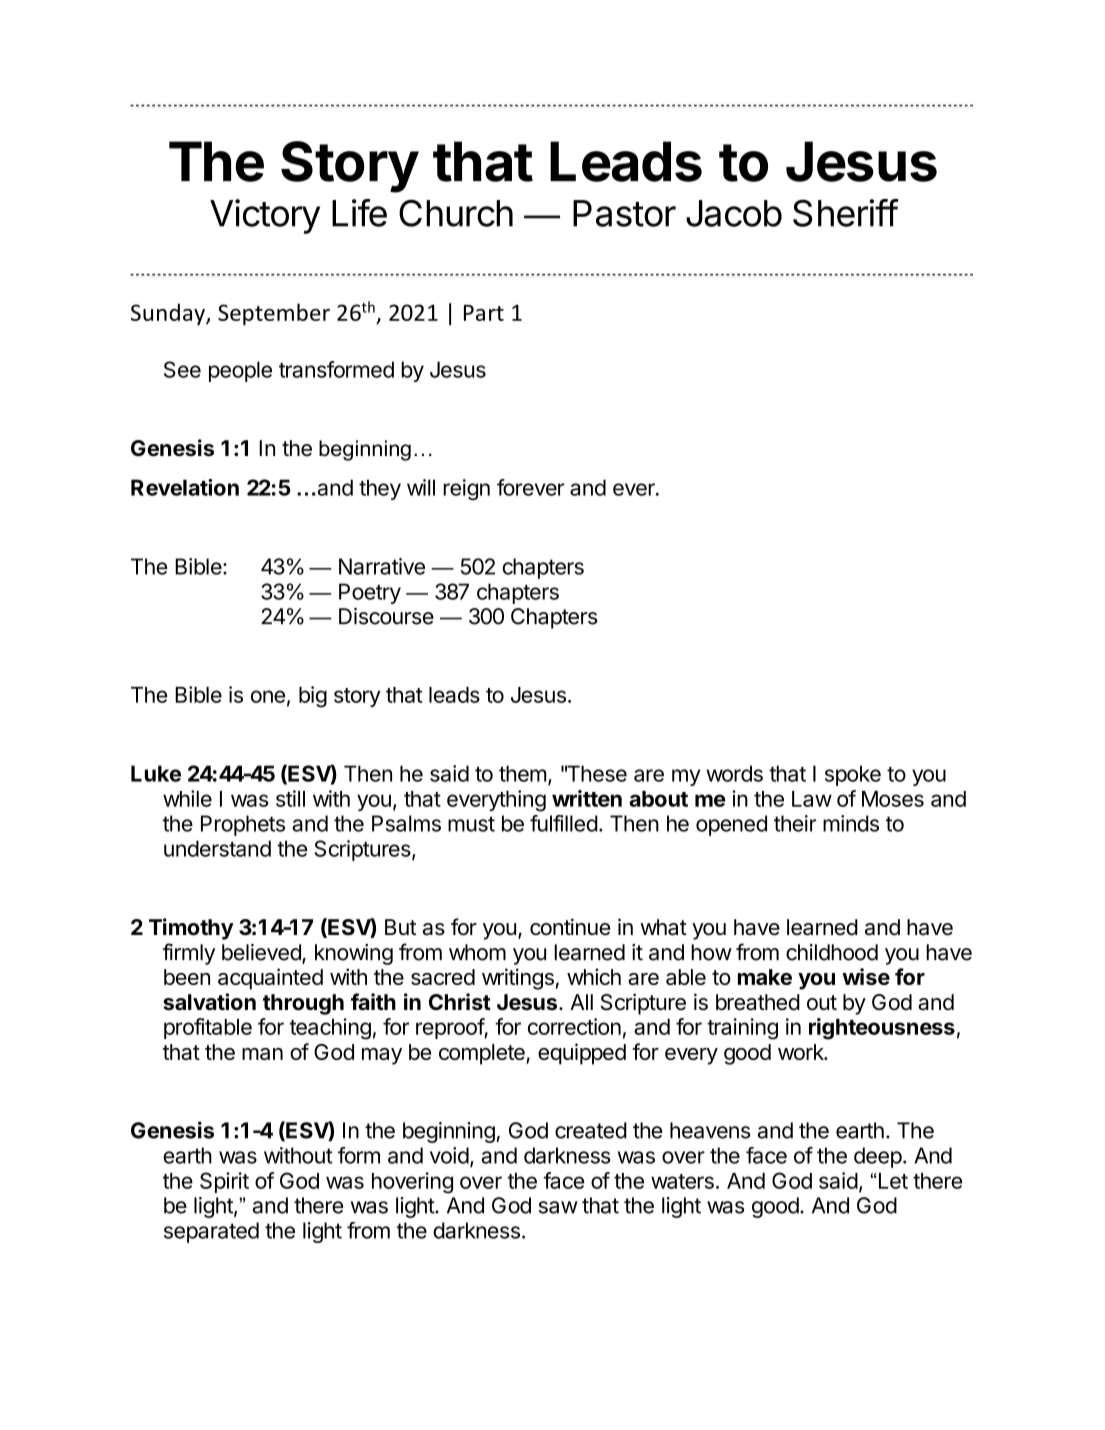 This document has height=1430, width=1105. I want to click on Pastor, so click(624, 213).
